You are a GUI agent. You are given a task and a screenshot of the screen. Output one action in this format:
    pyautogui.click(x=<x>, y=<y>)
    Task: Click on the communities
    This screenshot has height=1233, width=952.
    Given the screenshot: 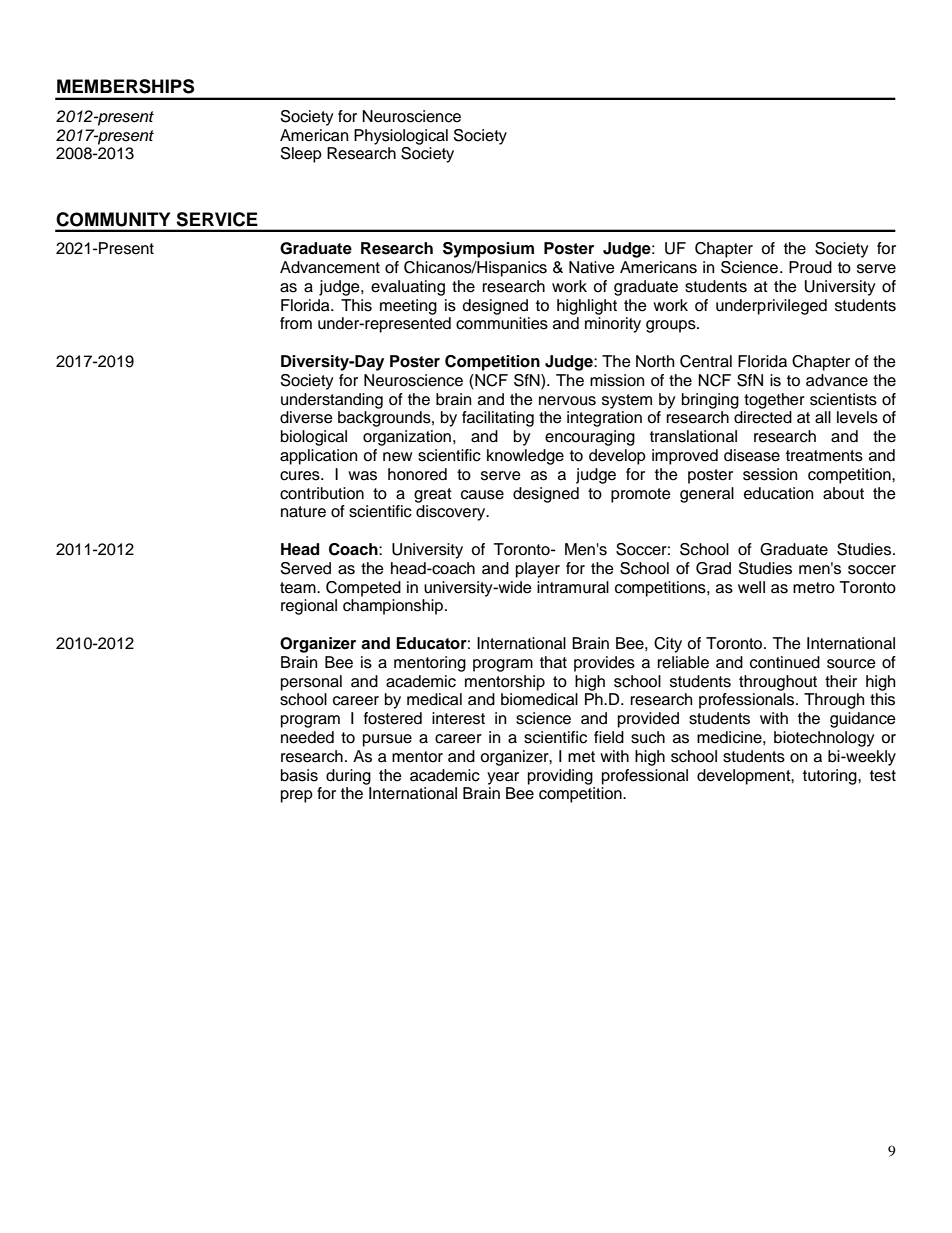 What is the action you would take?
    pyautogui.click(x=502, y=323)
